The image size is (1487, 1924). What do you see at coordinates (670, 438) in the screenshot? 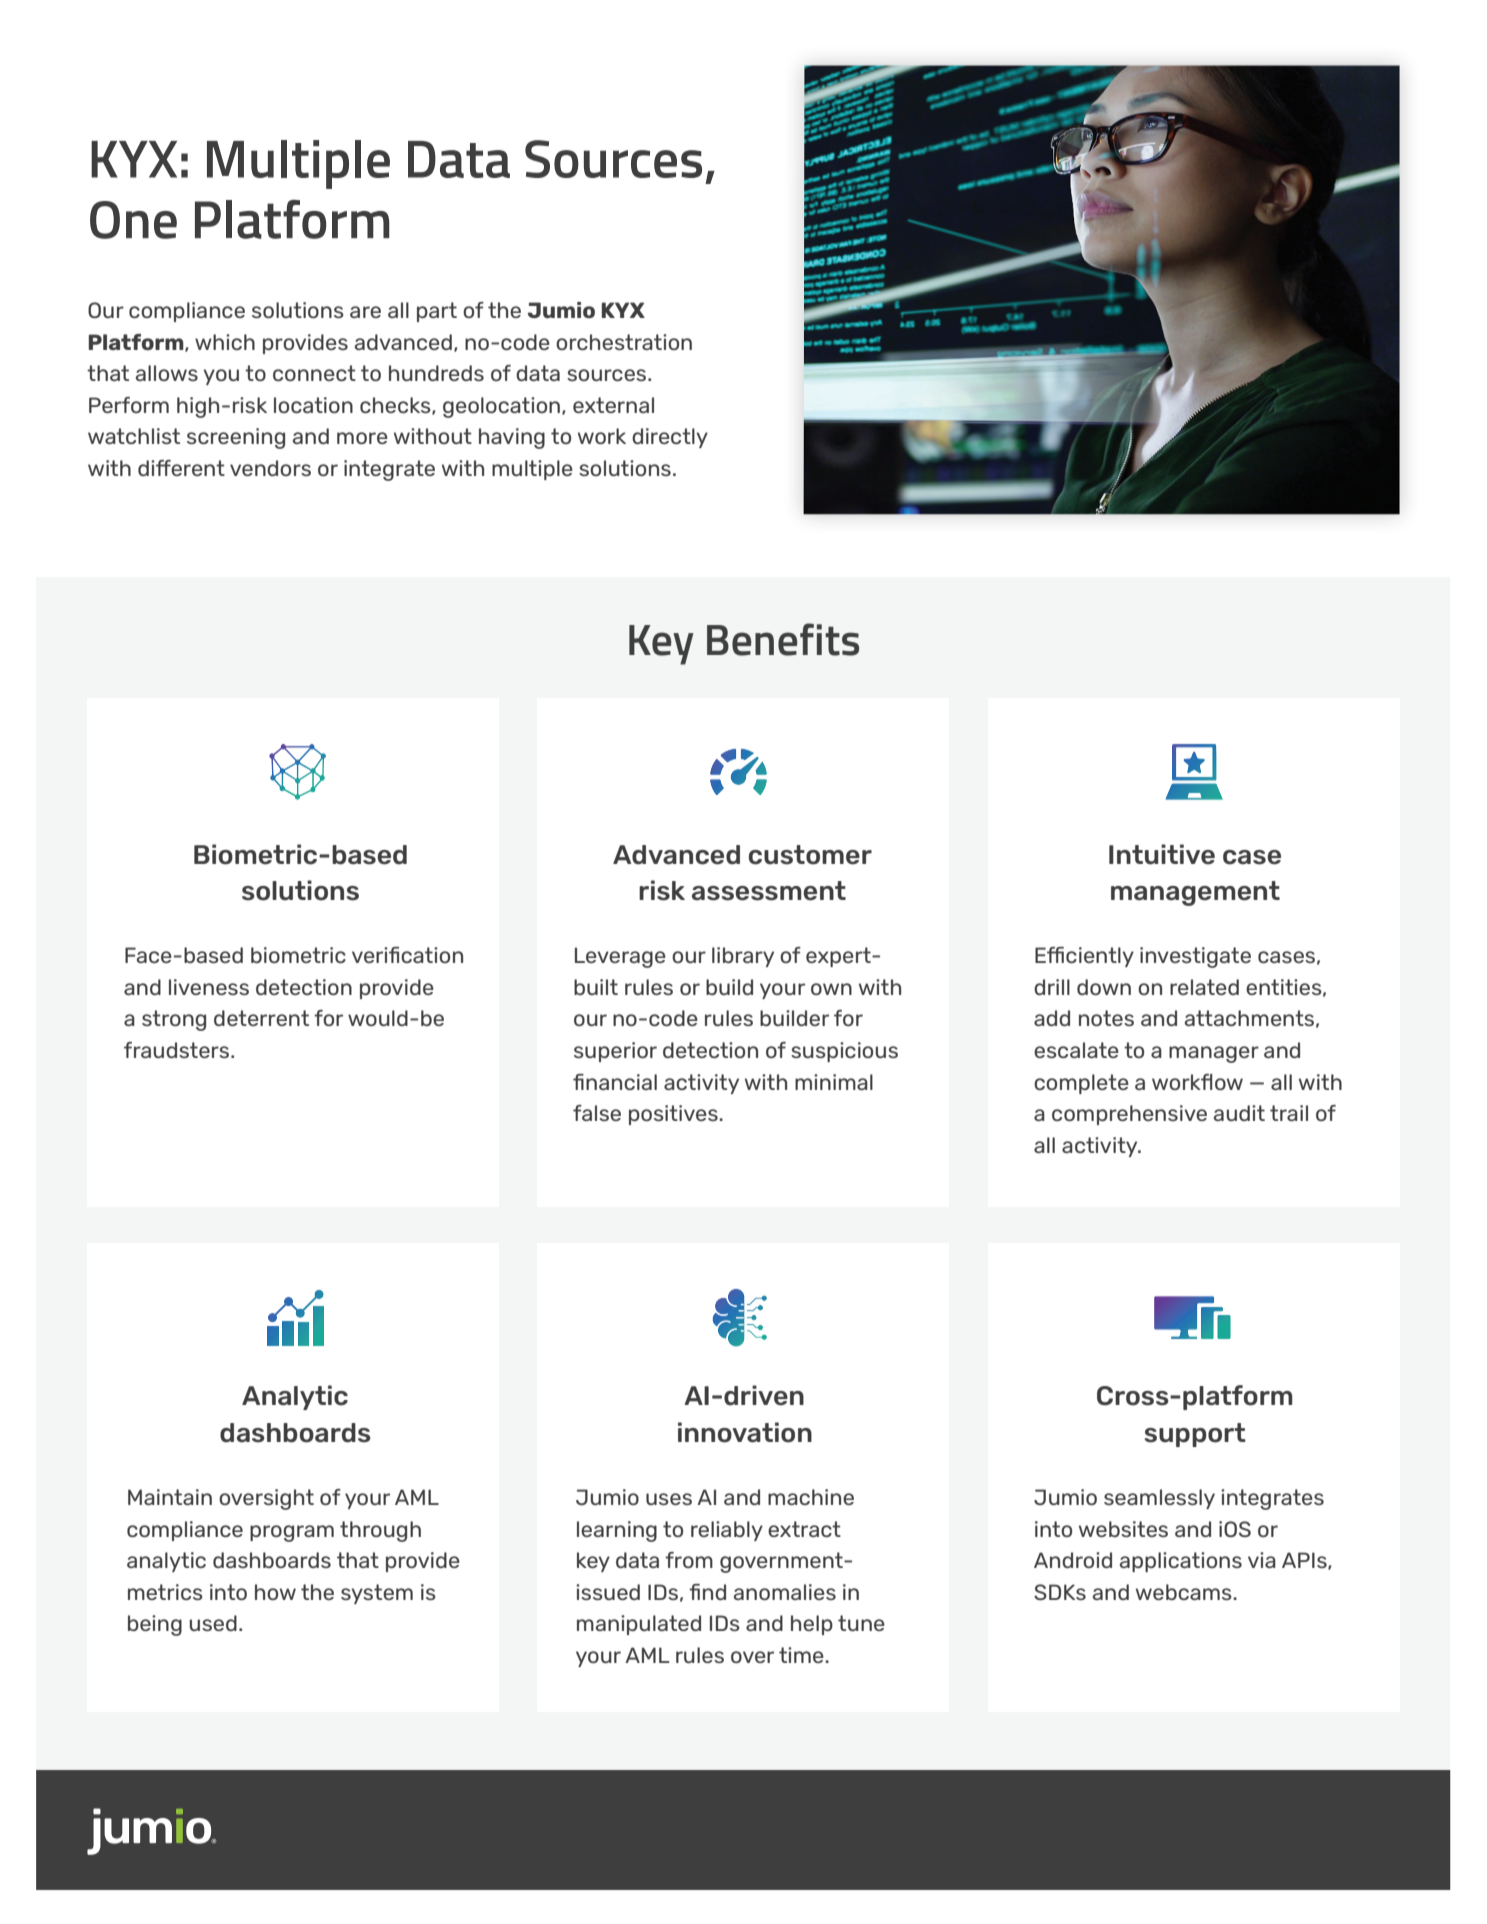
I see `directly` at bounding box center [670, 438].
